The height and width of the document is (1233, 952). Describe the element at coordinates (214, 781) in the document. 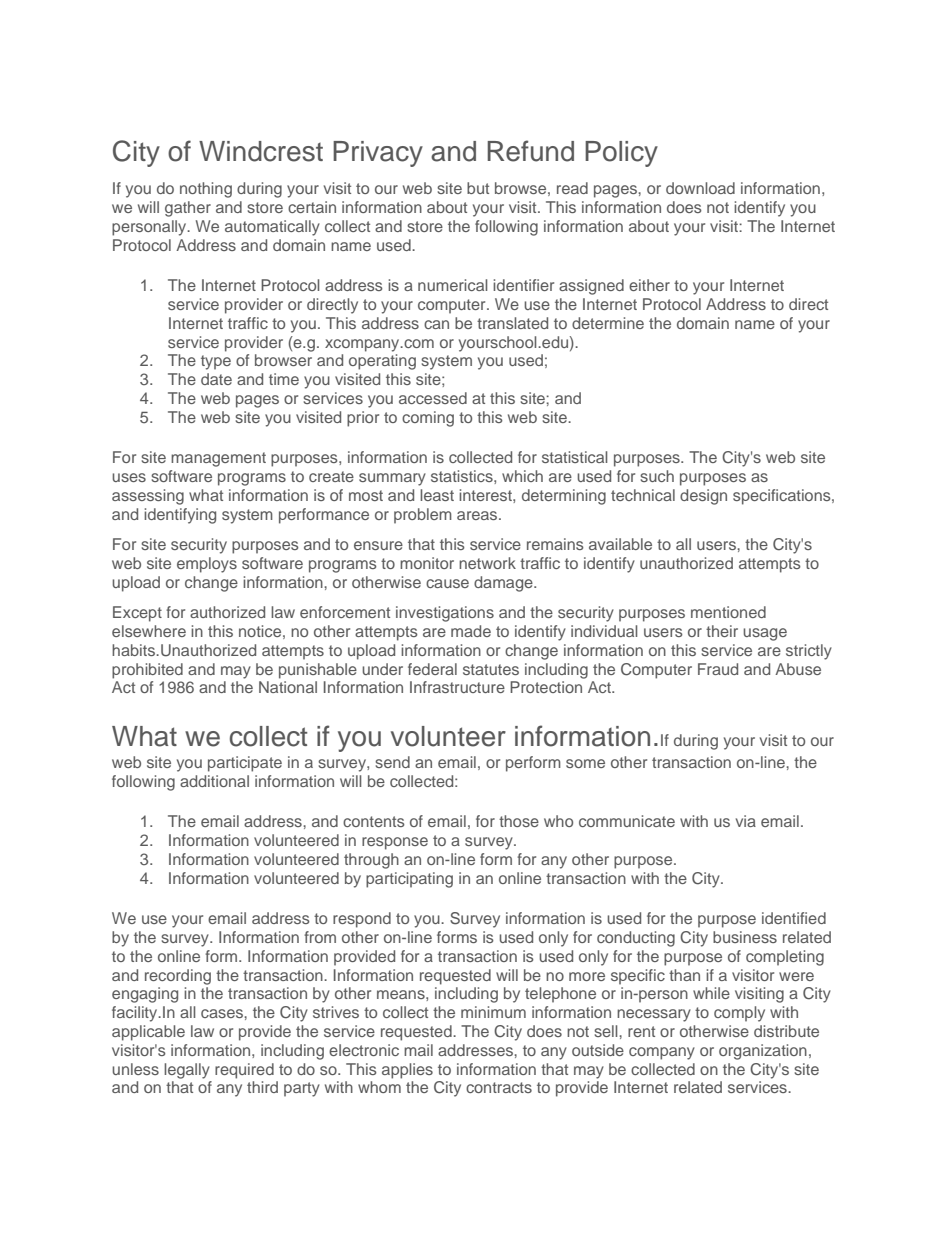

I see `additional` at that location.
